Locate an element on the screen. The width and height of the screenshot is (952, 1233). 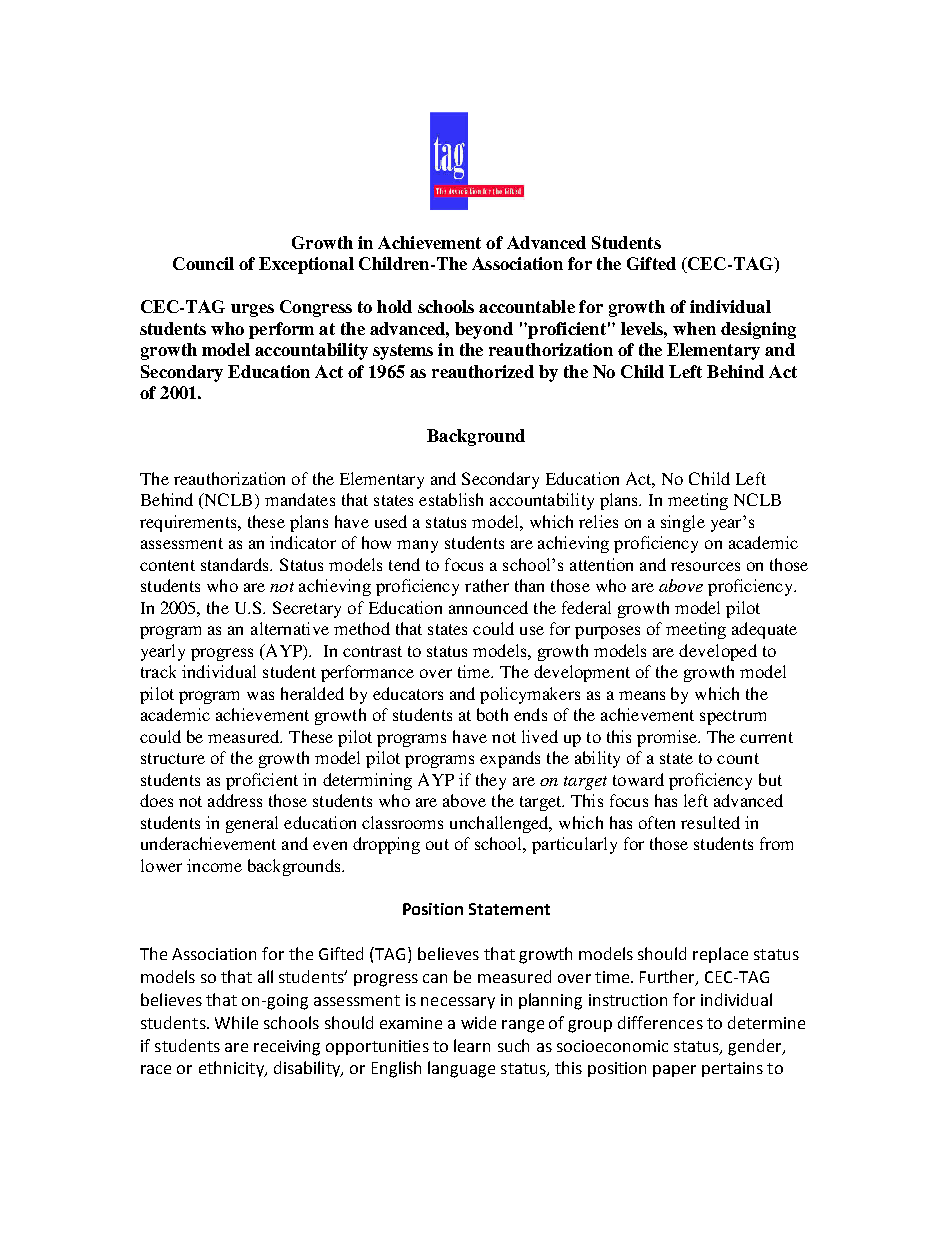
resources is located at coordinates (705, 566).
